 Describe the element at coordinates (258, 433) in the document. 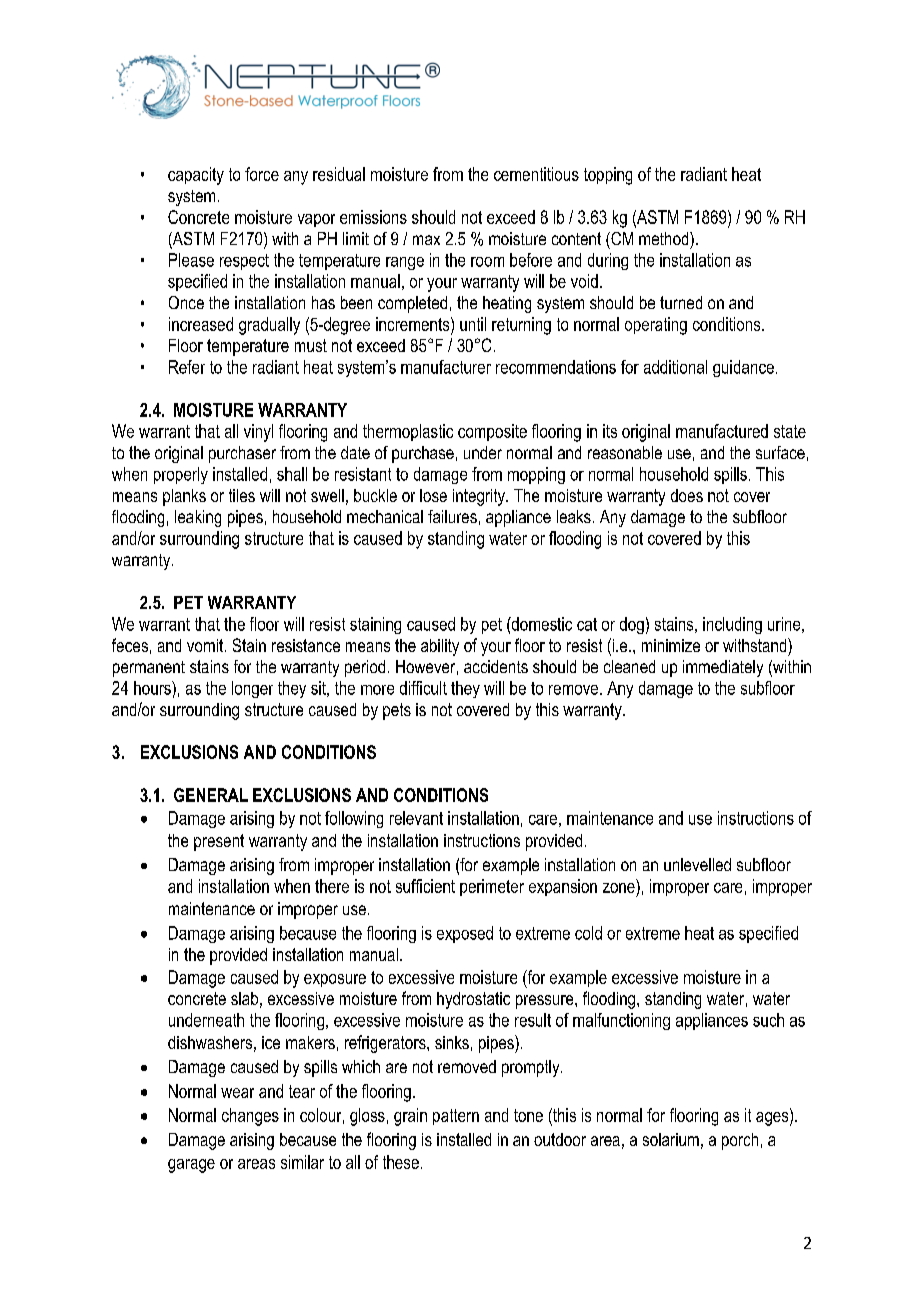

I see `vinyl` at that location.
